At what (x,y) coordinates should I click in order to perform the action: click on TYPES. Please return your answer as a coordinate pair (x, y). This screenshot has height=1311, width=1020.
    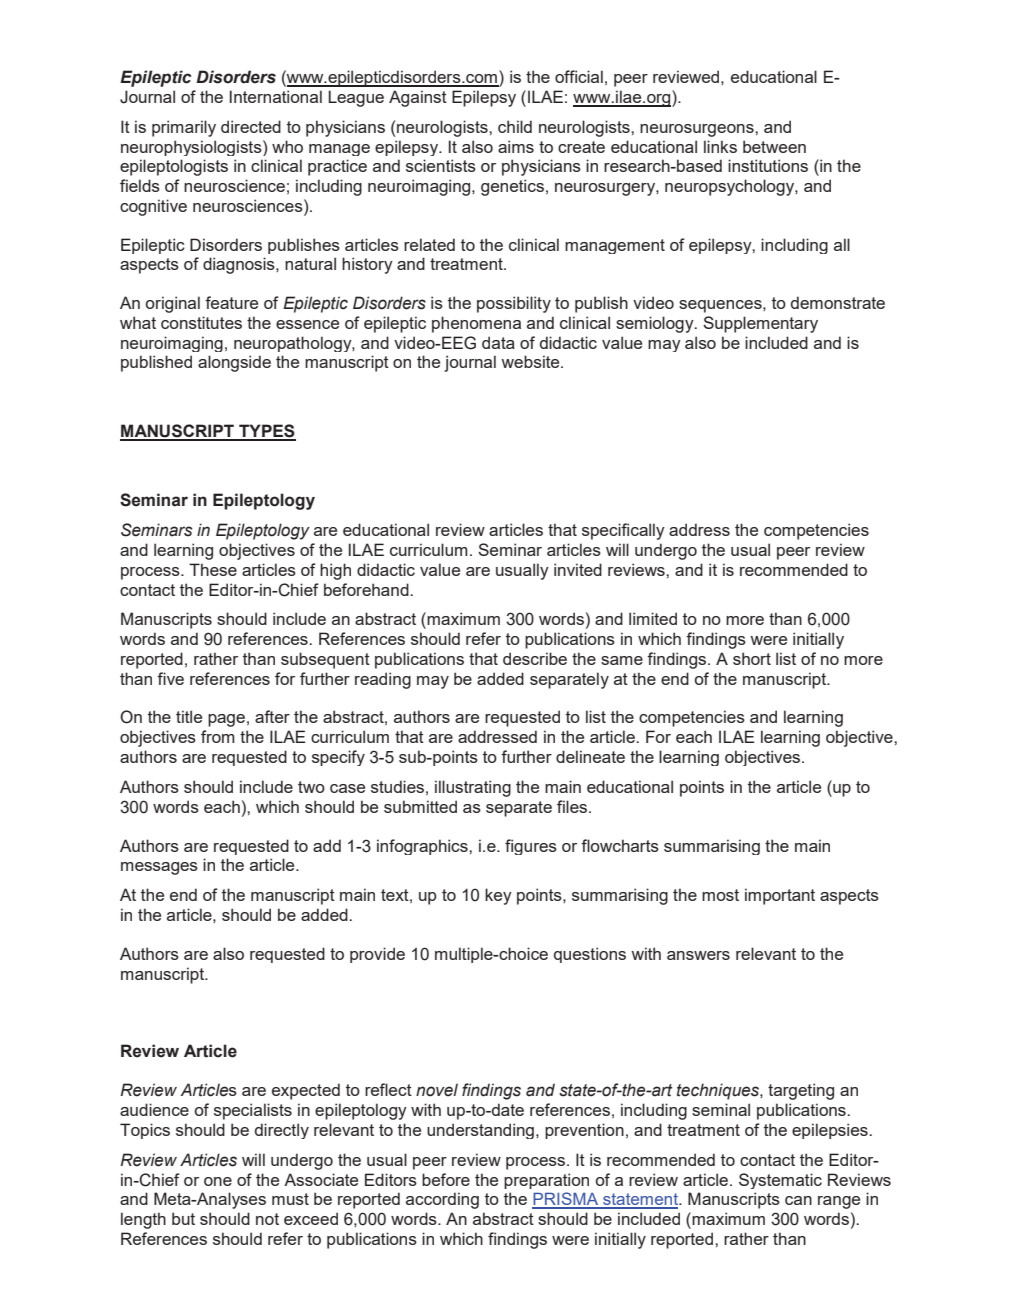
    Looking at the image, I should click on (266, 432).
